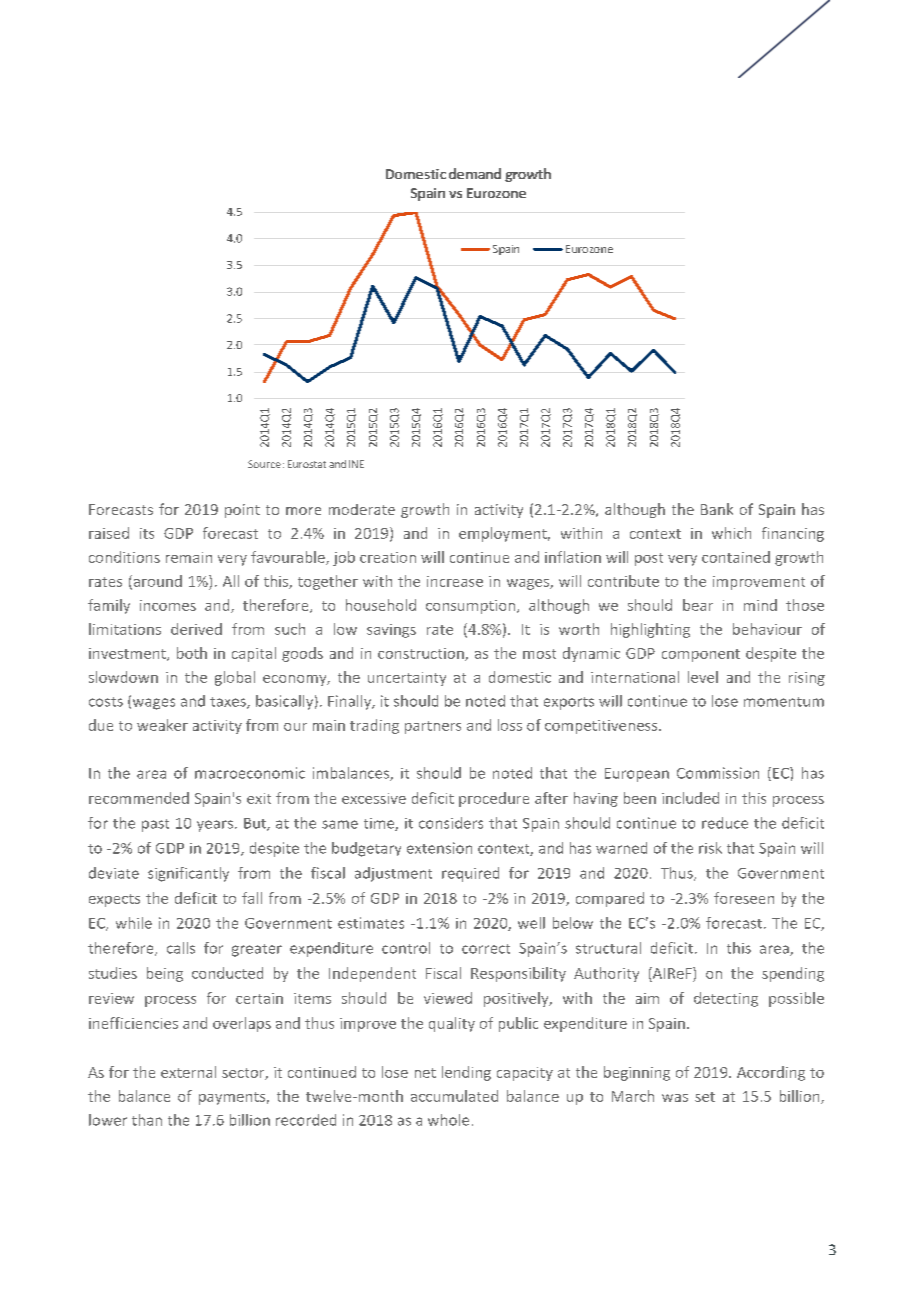 This screenshot has height=1307, width=924. I want to click on Eurostat, so click(307, 464).
